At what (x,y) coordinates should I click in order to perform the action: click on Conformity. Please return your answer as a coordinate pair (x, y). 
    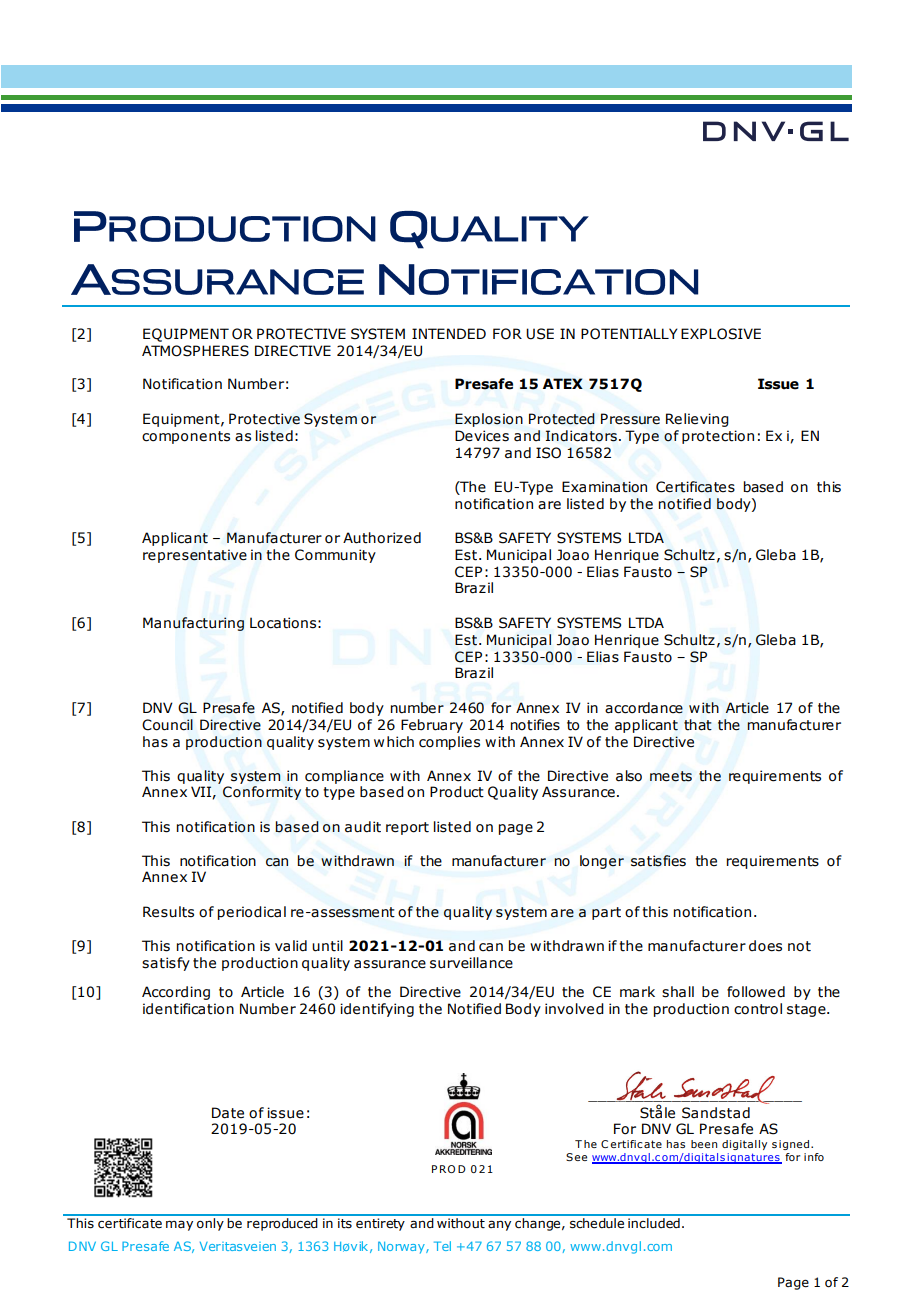
    Looking at the image, I should click on (262, 793).
